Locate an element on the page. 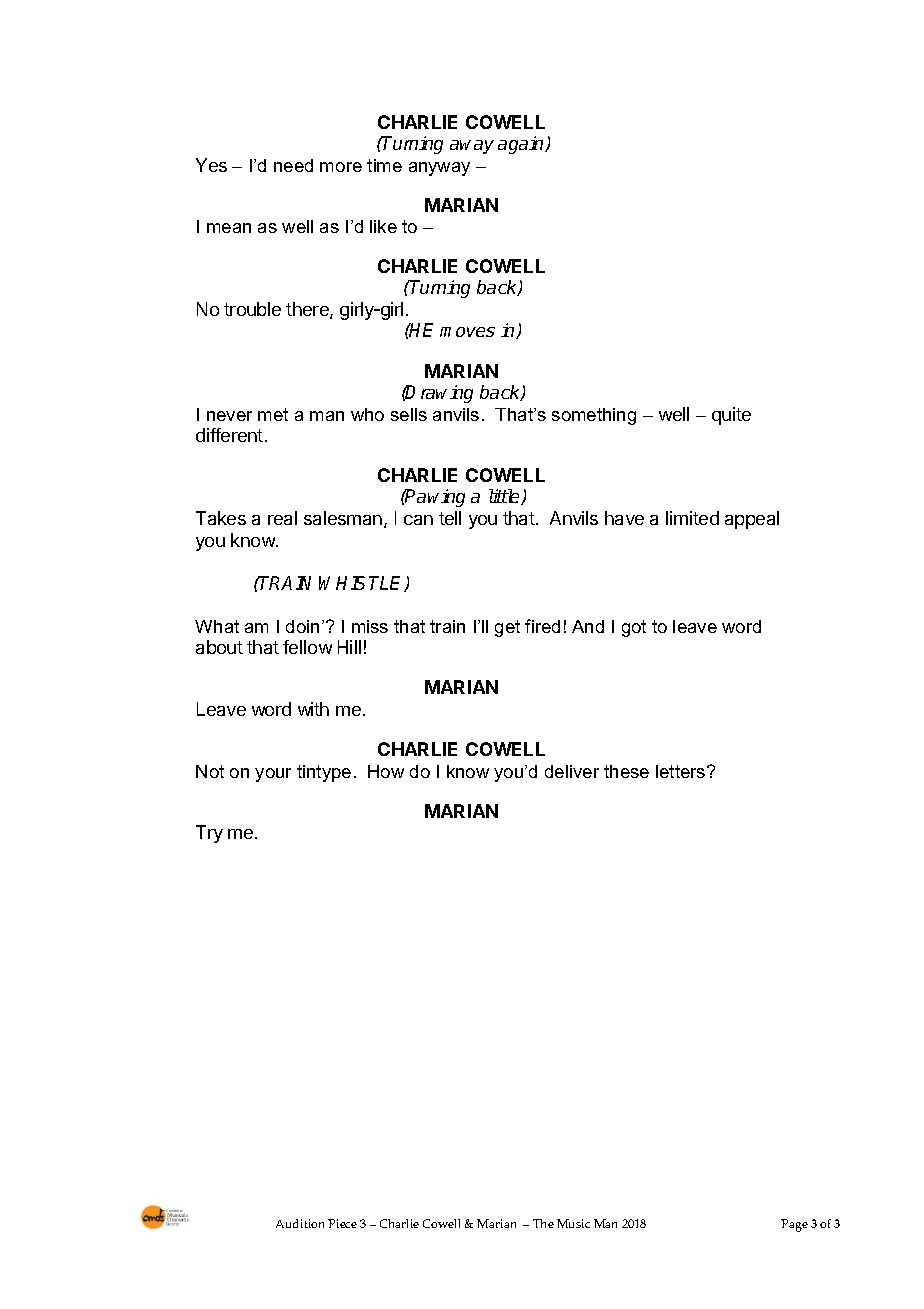  Audition is located at coordinates (300, 1223).
